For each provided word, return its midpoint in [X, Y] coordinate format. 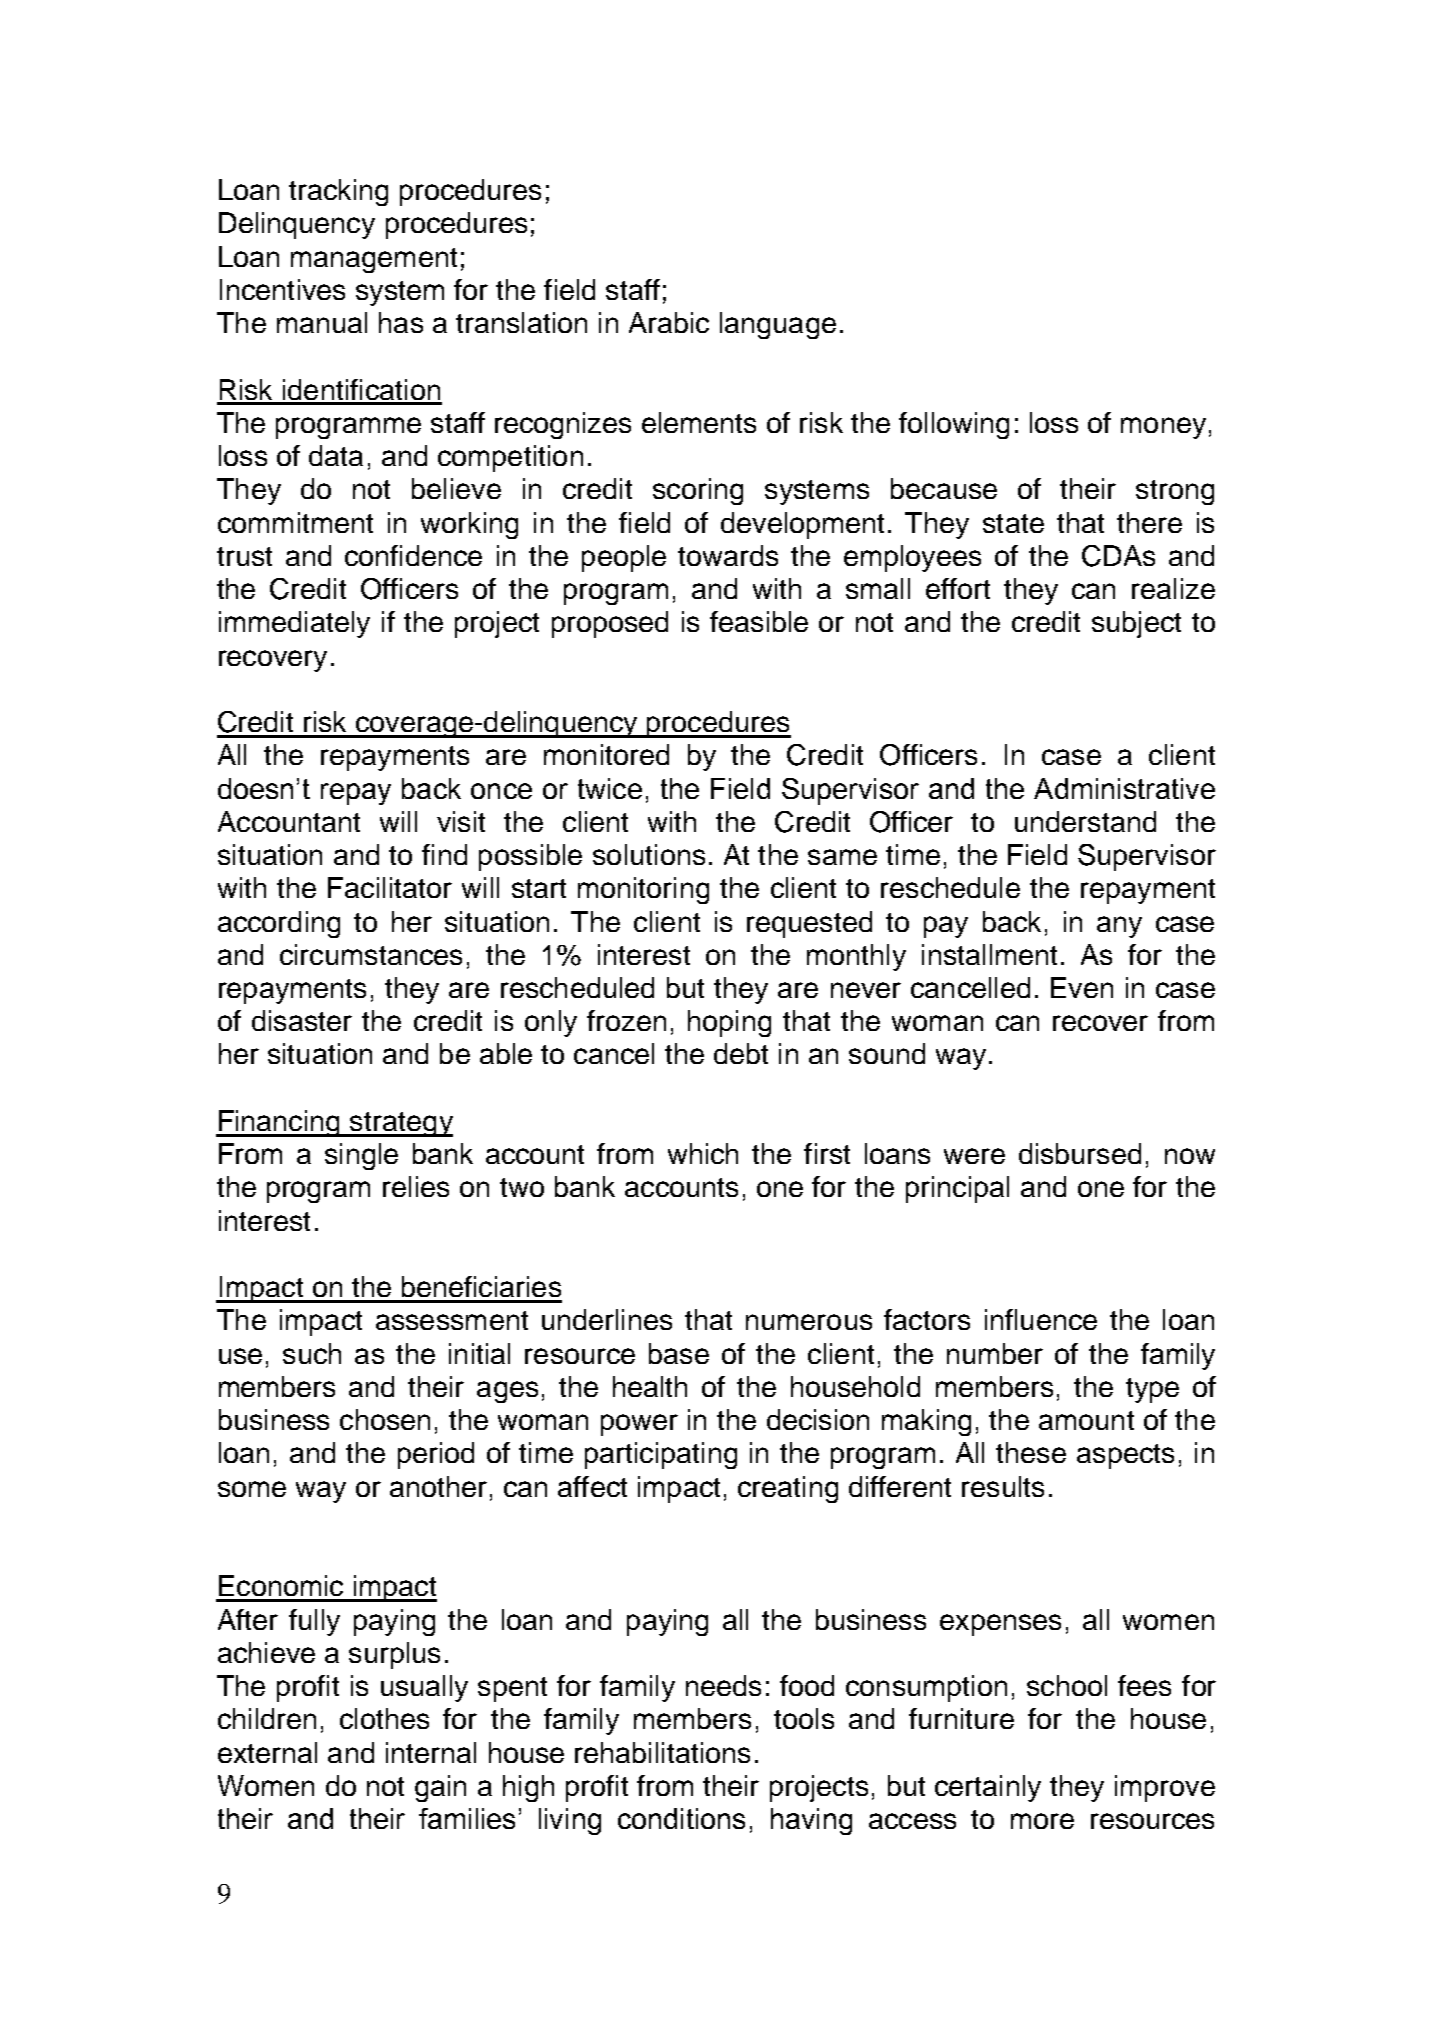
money [1163, 428]
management [374, 260]
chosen [385, 1419]
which [703, 1153]
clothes [384, 1718]
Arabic [669, 322]
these [1031, 1452]
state [1013, 523]
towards [728, 555]
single [361, 1156]
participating [661, 1455]
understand [1085, 821]
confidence [413, 555]
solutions [649, 854]
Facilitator [390, 887]
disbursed [1080, 1153]
